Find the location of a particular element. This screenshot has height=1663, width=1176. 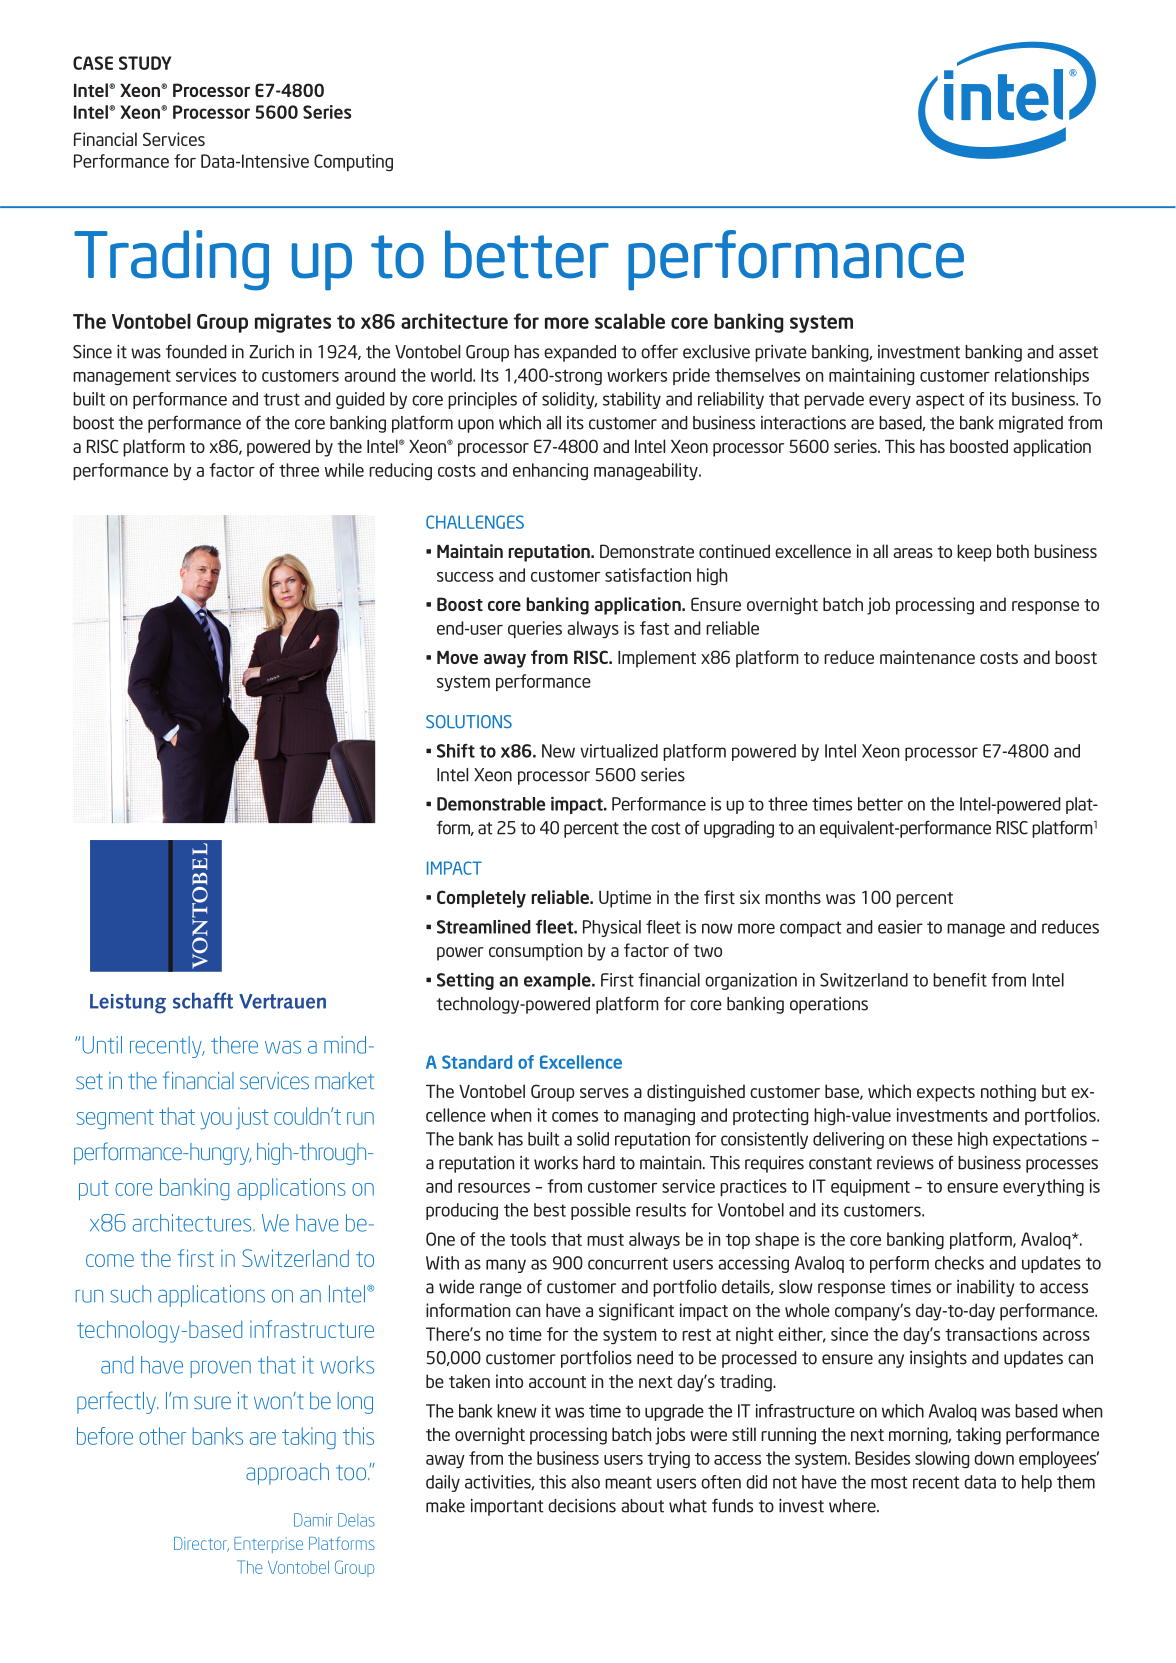

STUDY is located at coordinates (145, 63).
